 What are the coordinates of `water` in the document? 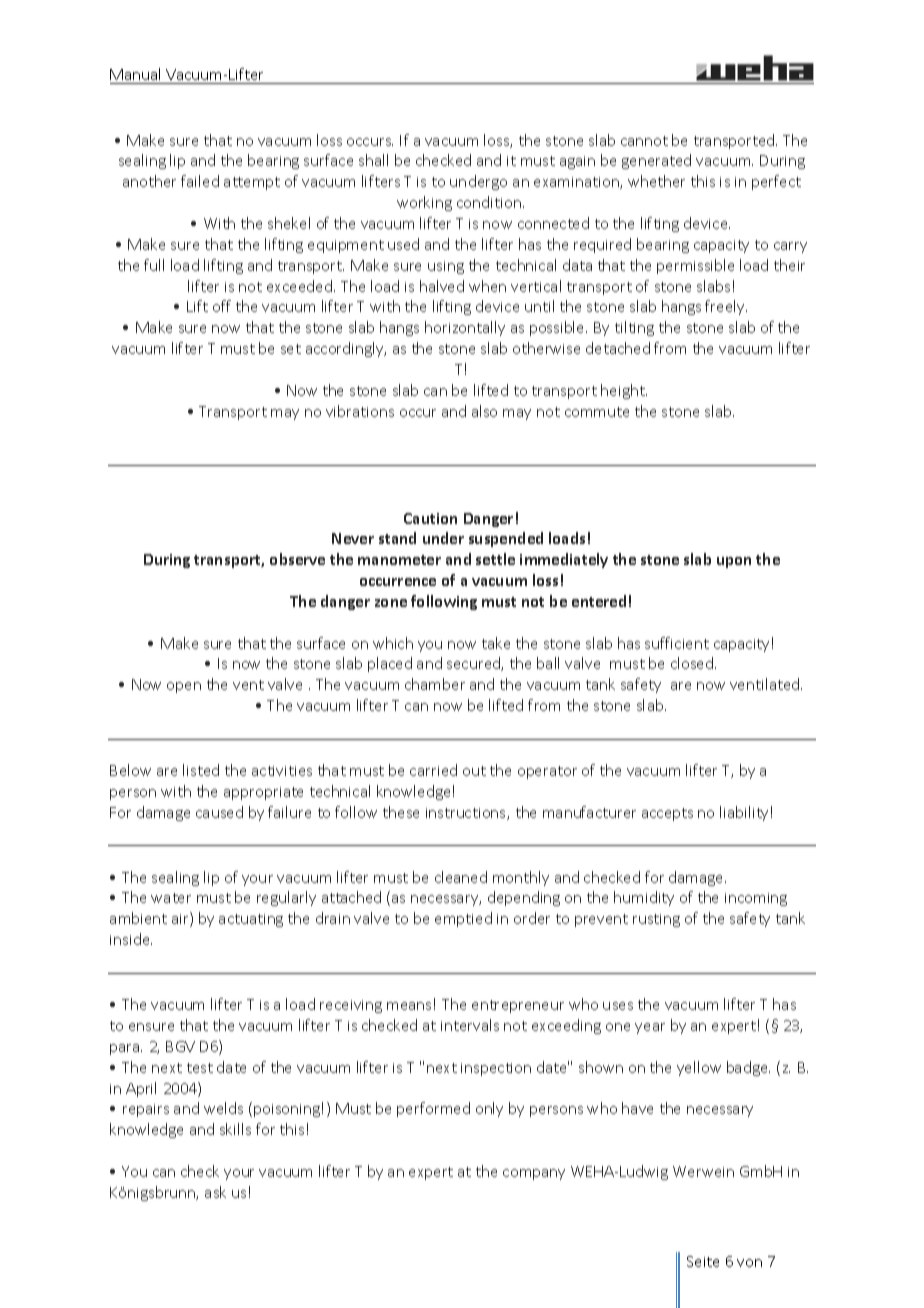 It's located at (171, 898).
